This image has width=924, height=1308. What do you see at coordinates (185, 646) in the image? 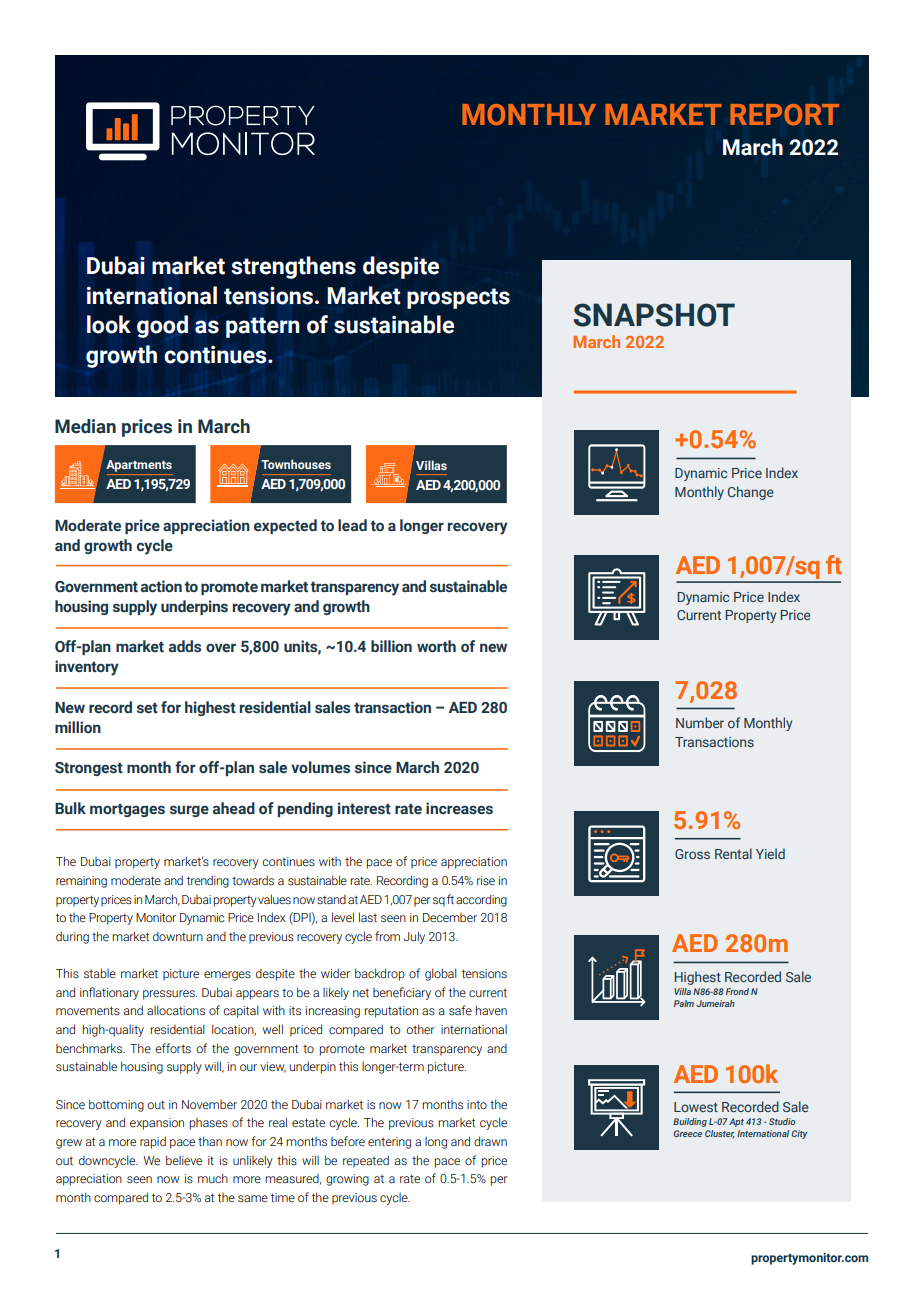
I see `adds` at bounding box center [185, 646].
